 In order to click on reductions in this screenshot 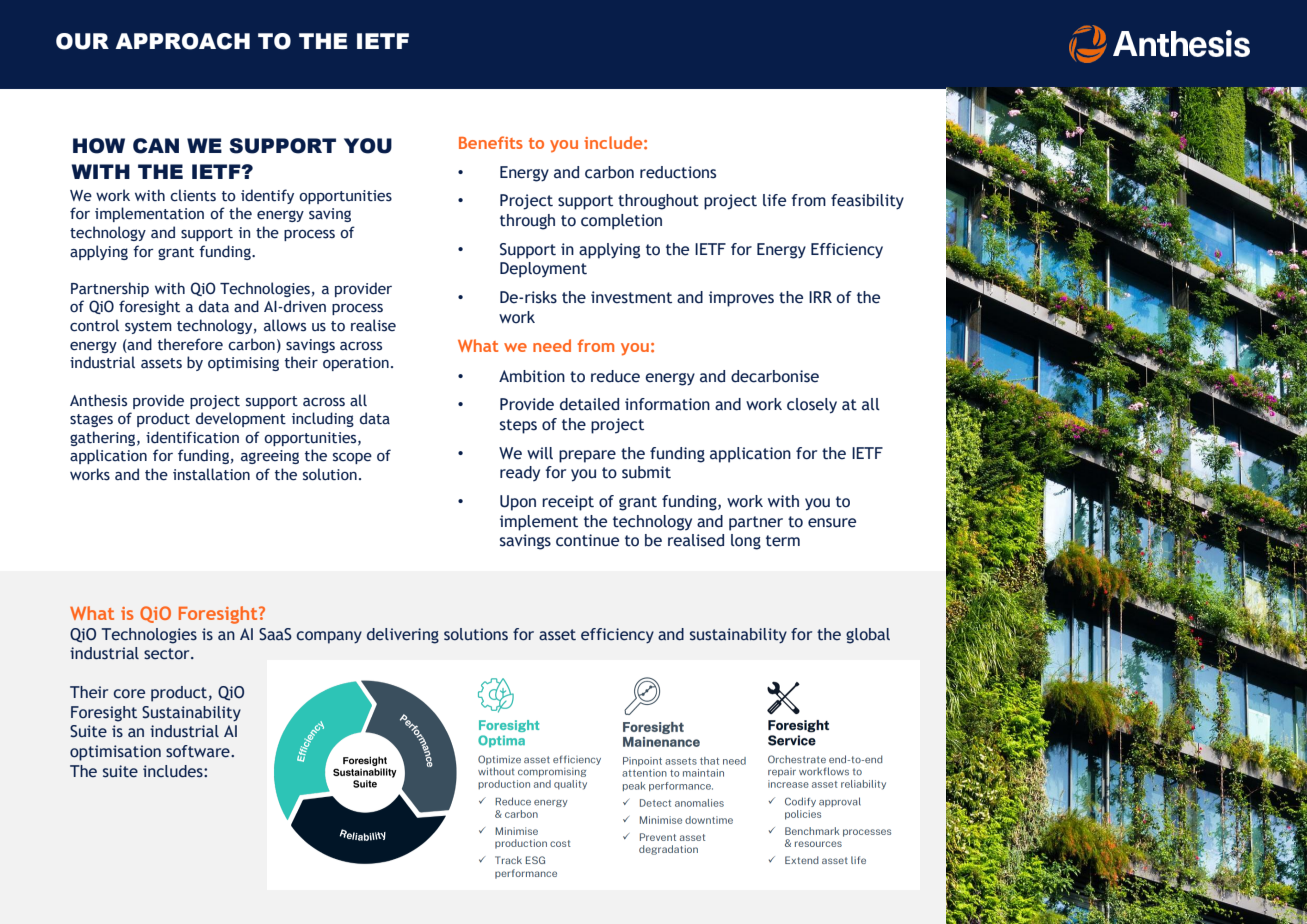, I will do `click(678, 172)`.
